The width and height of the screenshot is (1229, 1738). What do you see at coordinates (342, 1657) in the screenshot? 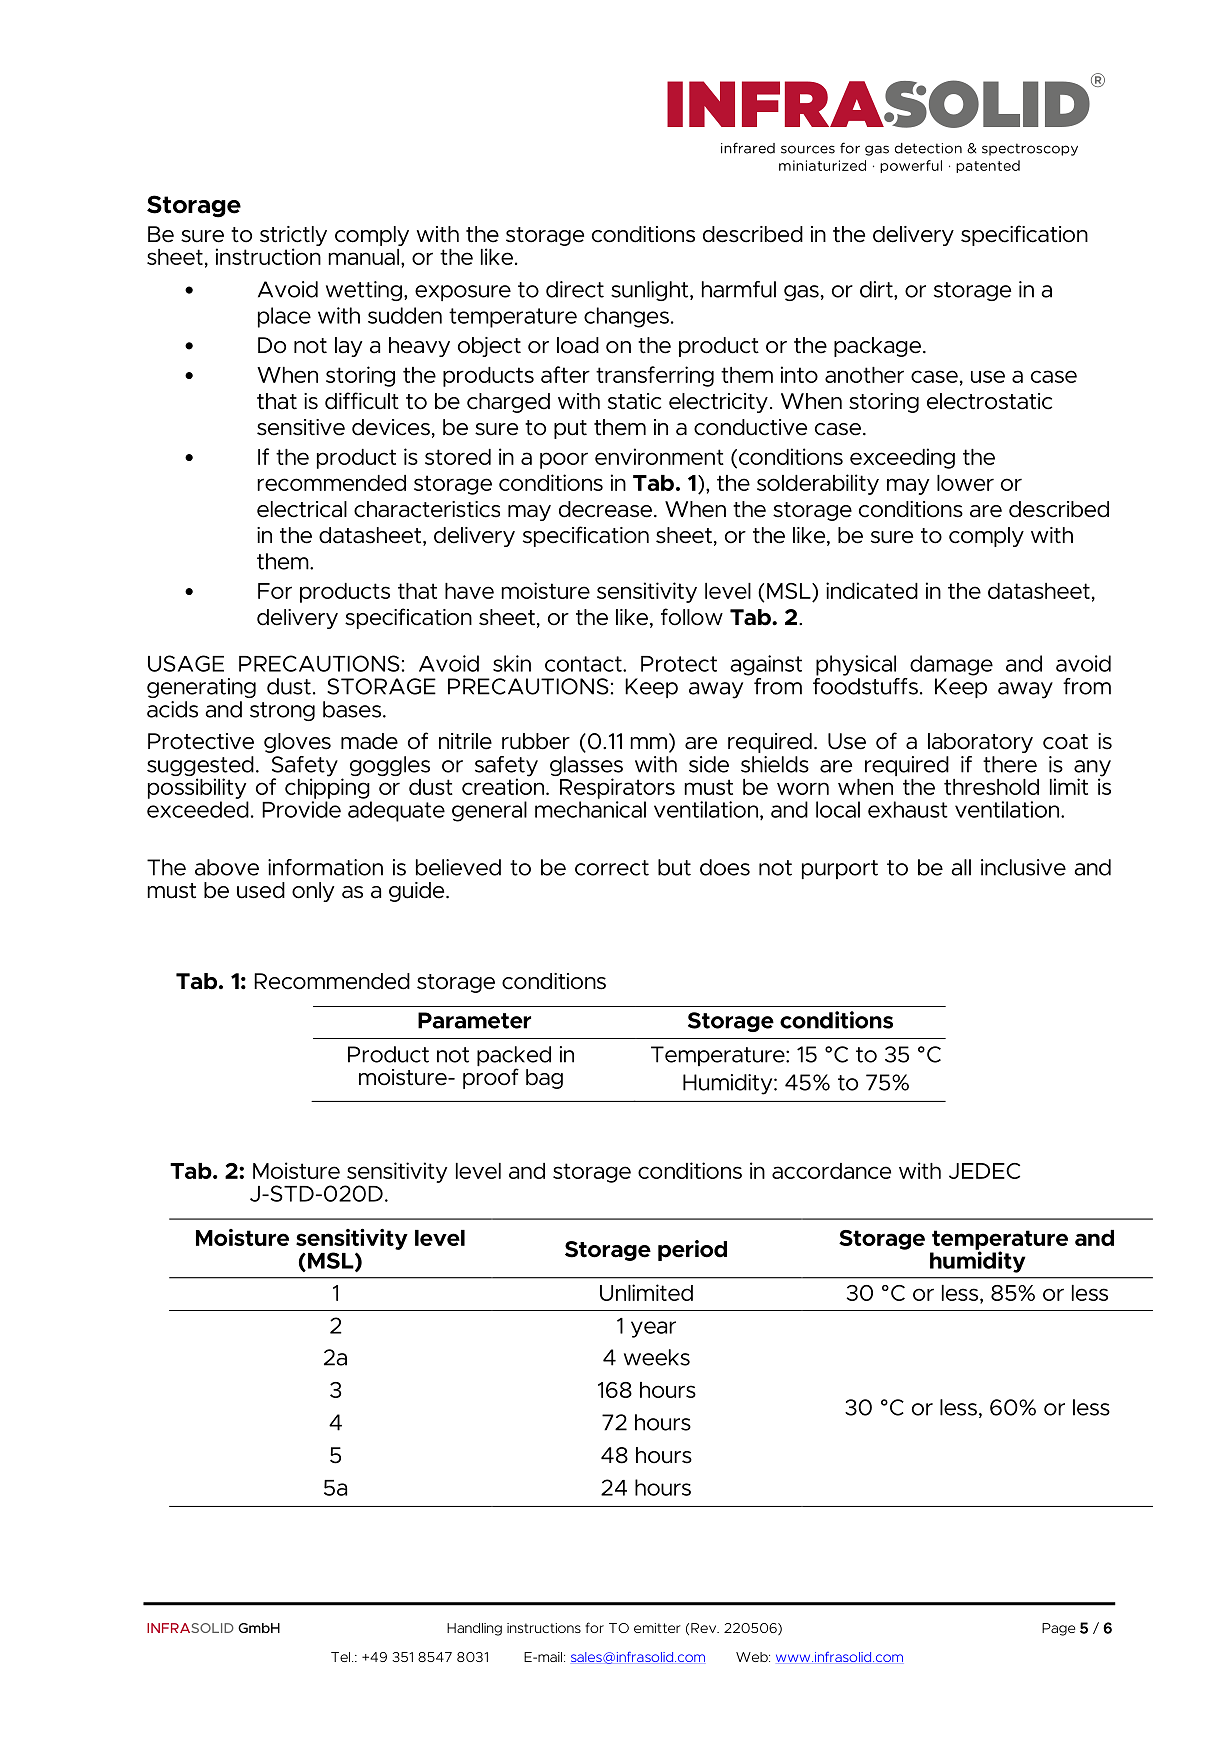
I see `Tel` at bounding box center [342, 1657].
